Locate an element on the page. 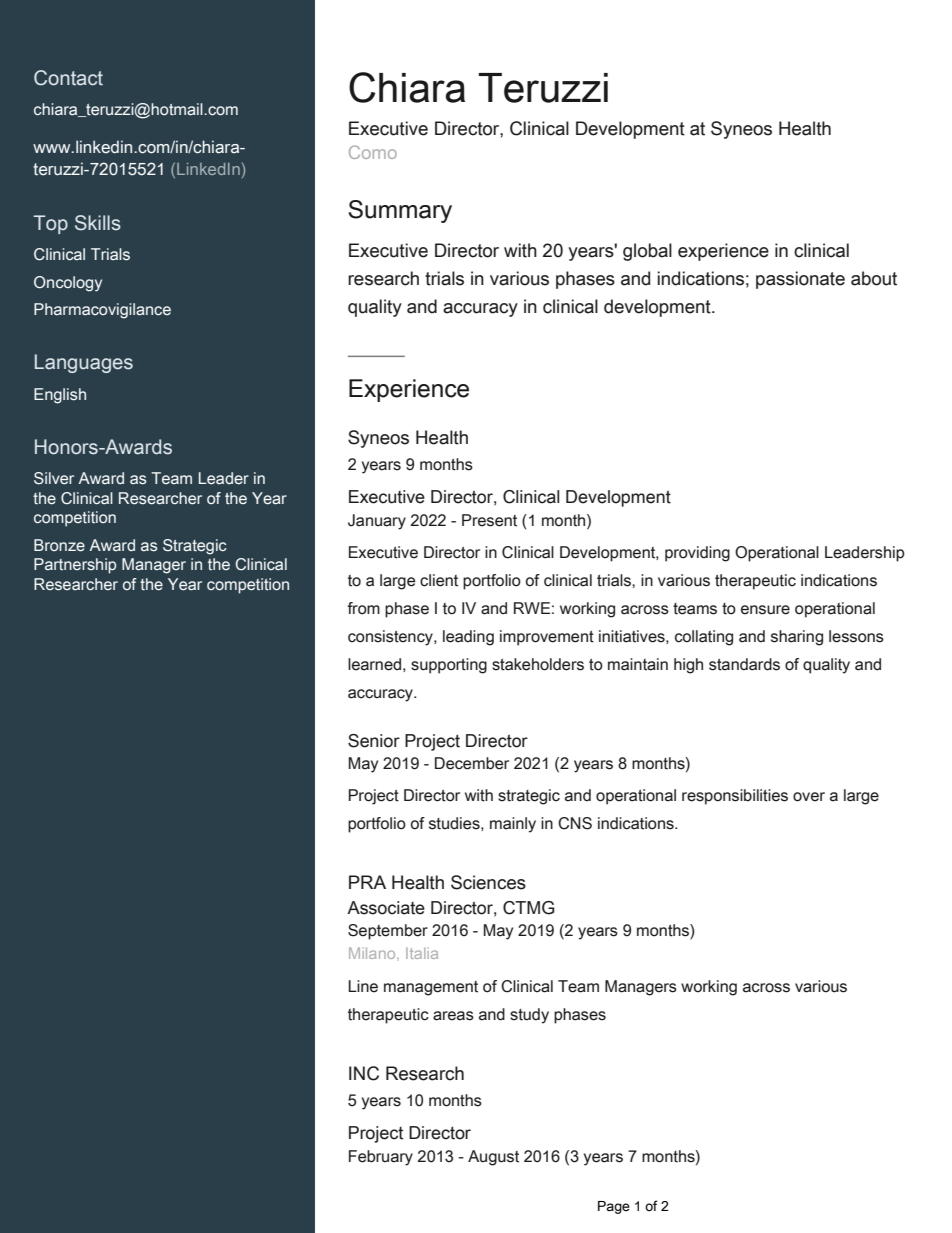 The image size is (952, 1233). global is located at coordinates (647, 252).
